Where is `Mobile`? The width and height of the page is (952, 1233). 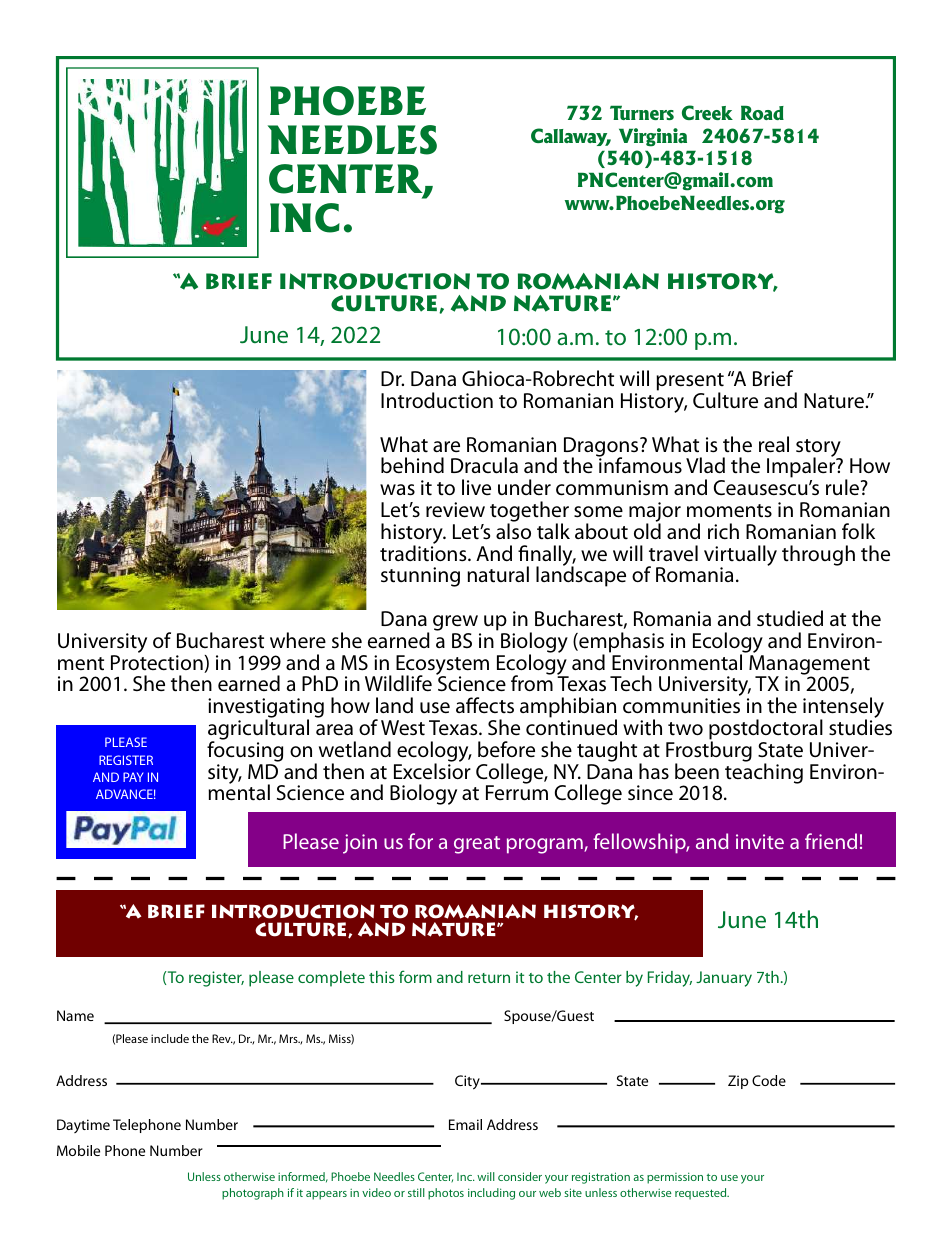
Mobile is located at coordinates (78, 1150).
